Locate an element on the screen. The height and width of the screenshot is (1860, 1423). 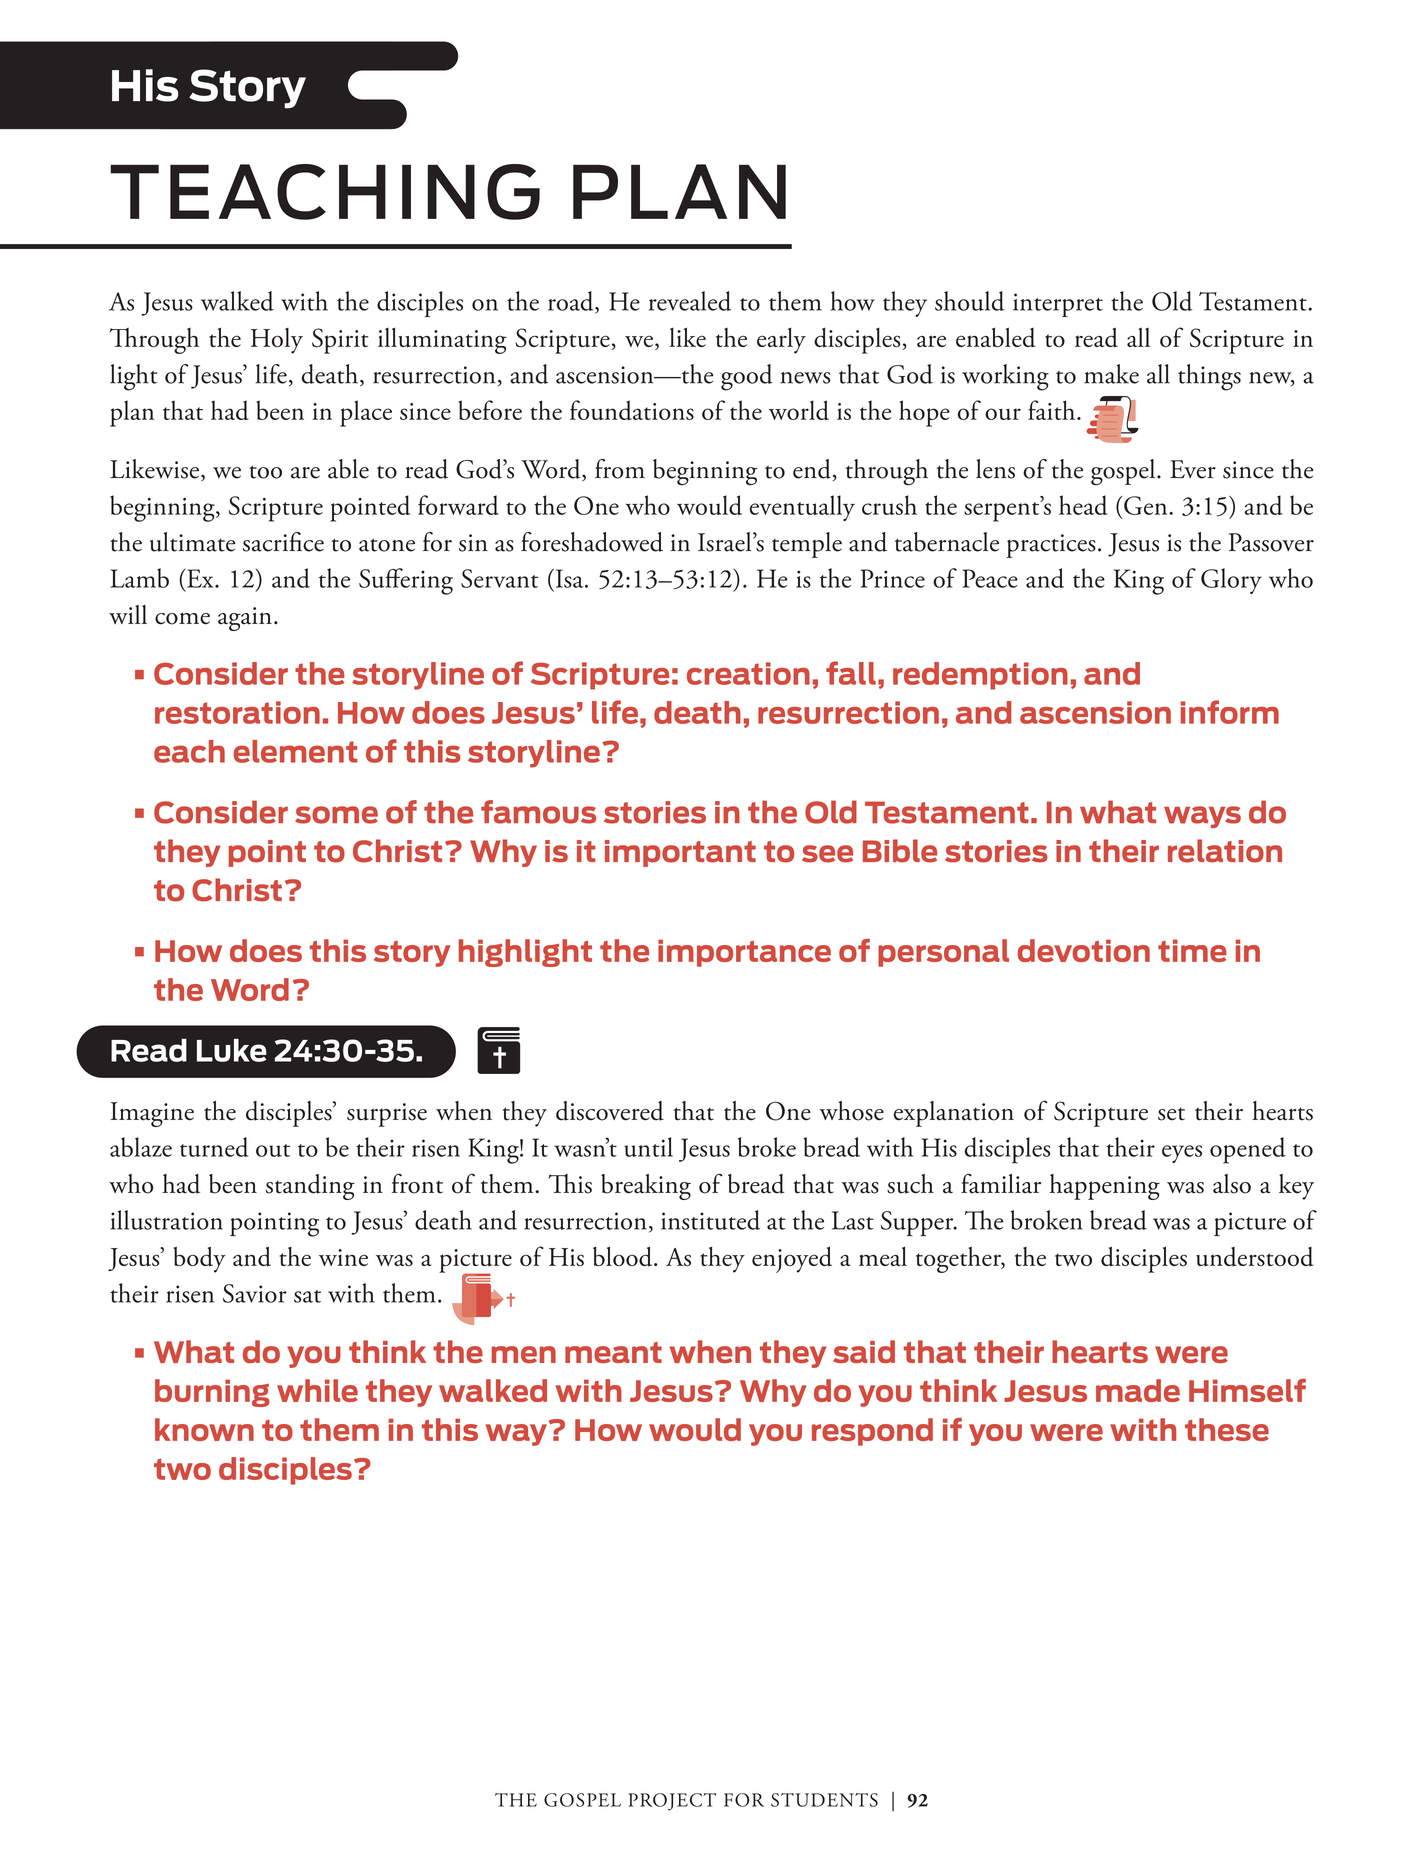
set is located at coordinates (1171, 1114).
